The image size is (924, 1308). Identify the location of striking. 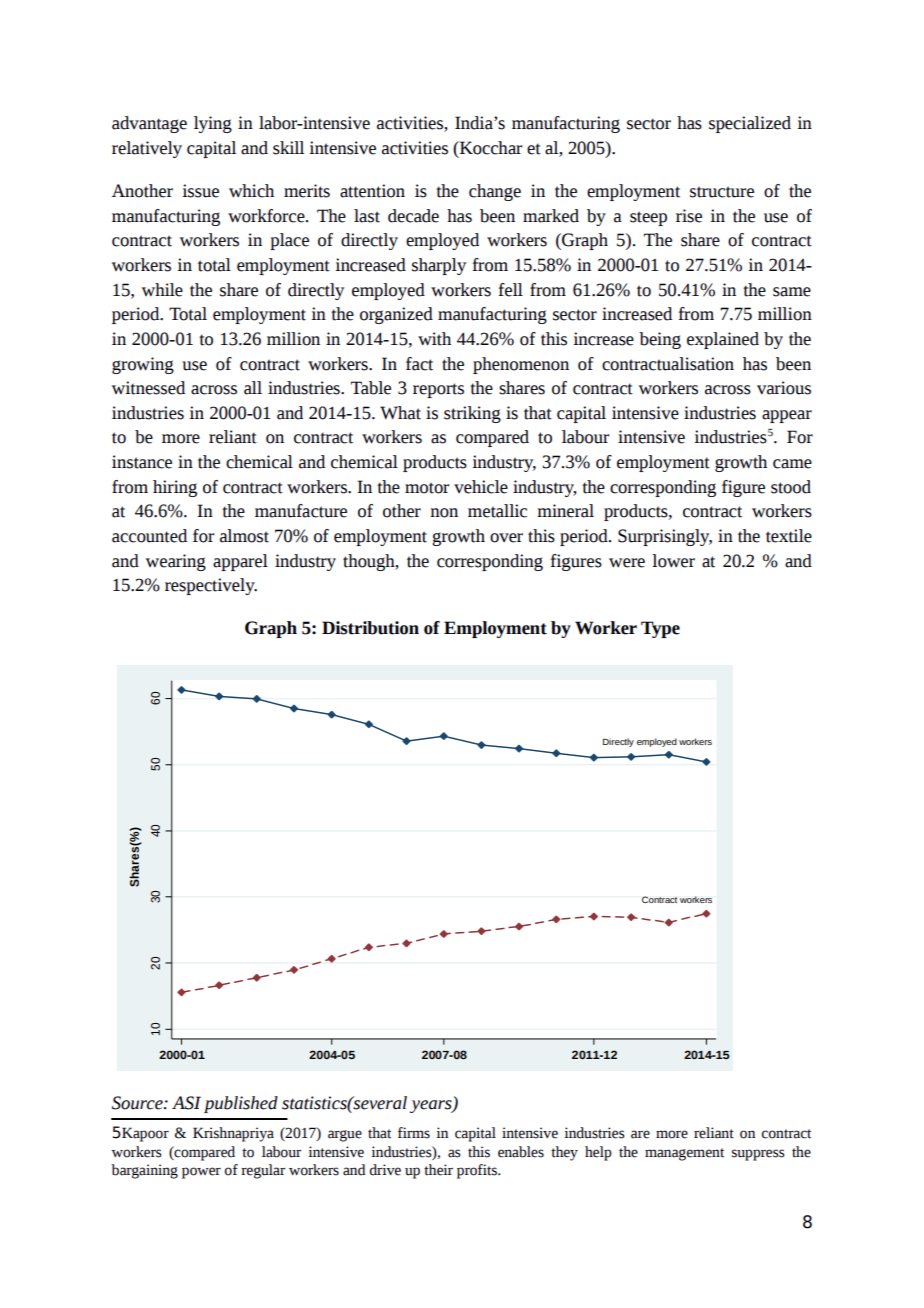
(472, 414).
